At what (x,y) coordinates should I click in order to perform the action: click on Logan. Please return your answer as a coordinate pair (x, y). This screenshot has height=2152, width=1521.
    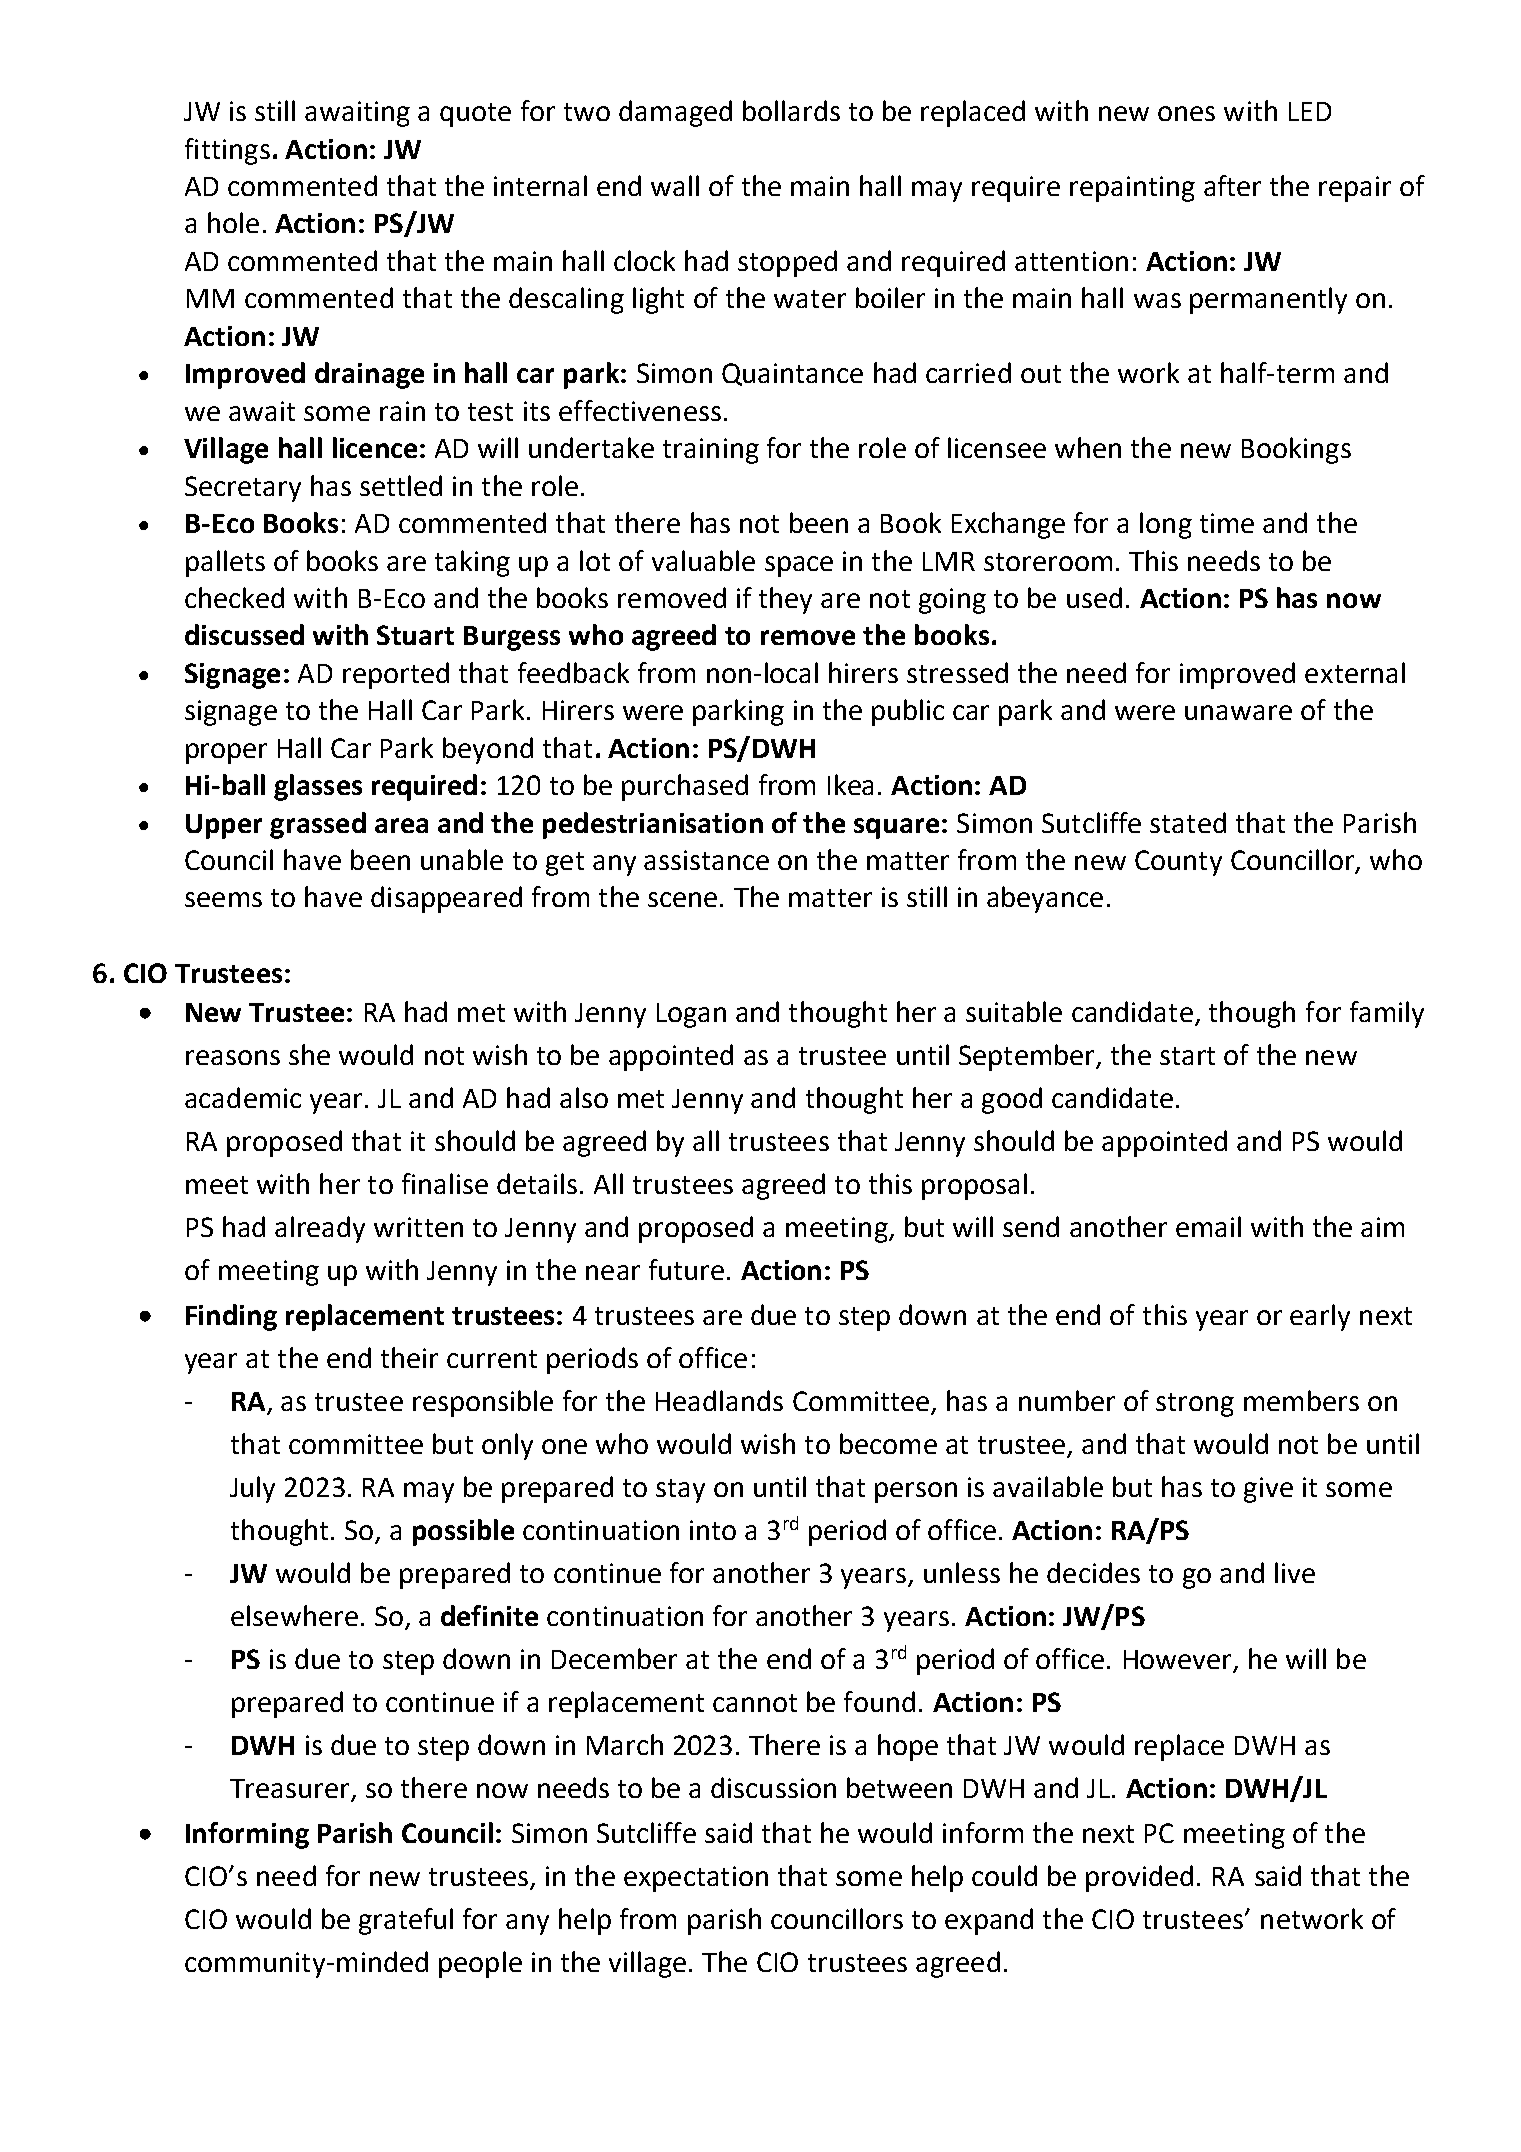
    Looking at the image, I should click on (691, 1015).
